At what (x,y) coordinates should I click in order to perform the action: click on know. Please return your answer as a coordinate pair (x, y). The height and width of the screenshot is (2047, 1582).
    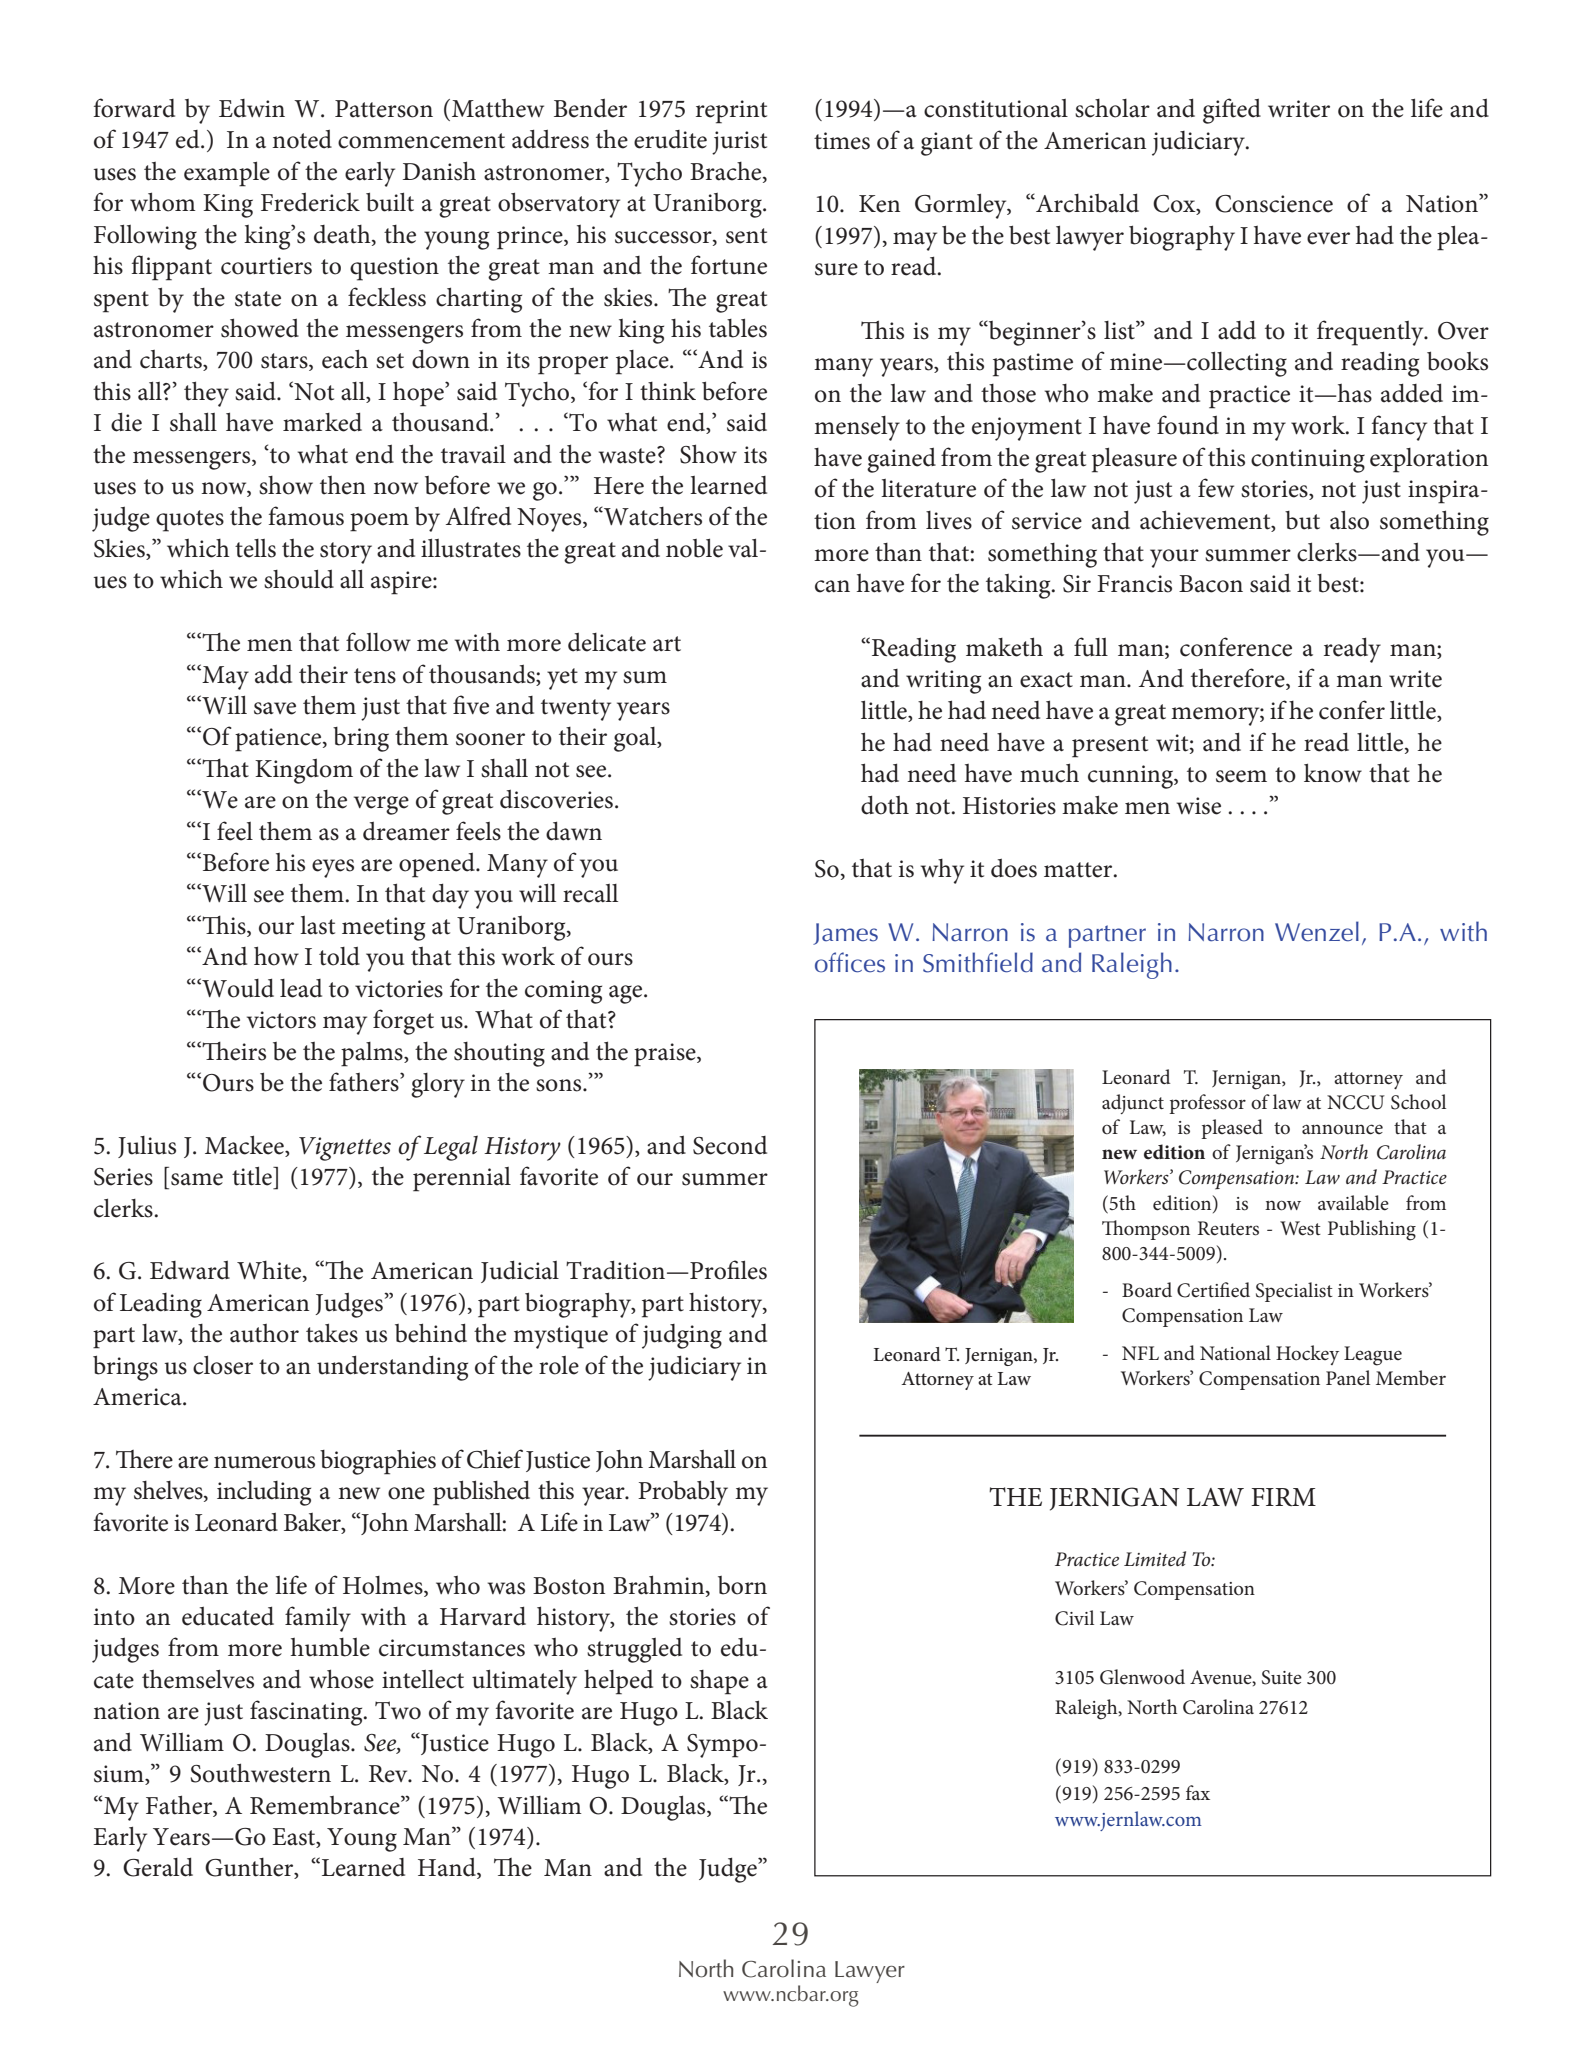
    Looking at the image, I should click on (1333, 773).
